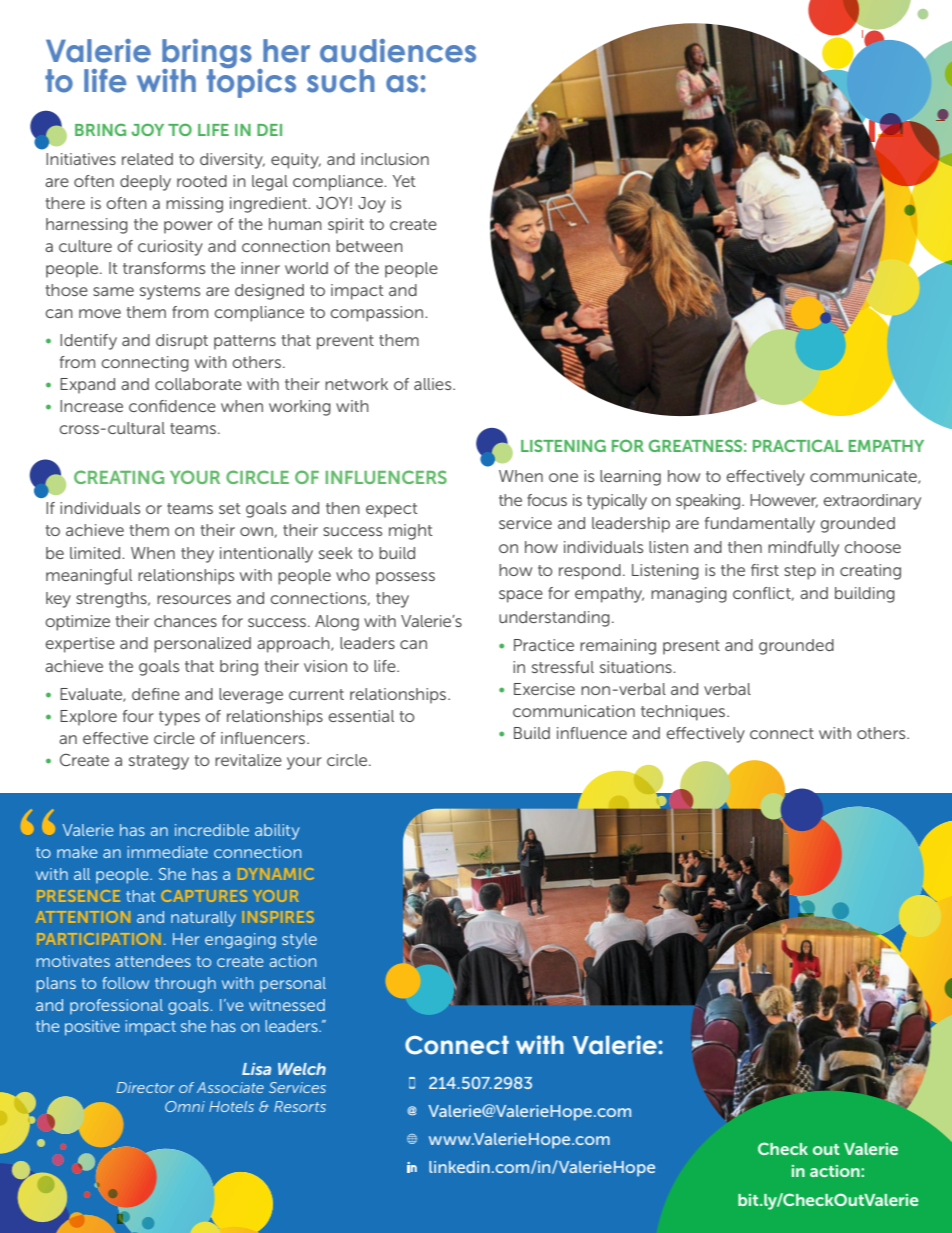 The image size is (952, 1233). Describe the element at coordinates (302, 1069) in the page. I see `Welch` at that location.
